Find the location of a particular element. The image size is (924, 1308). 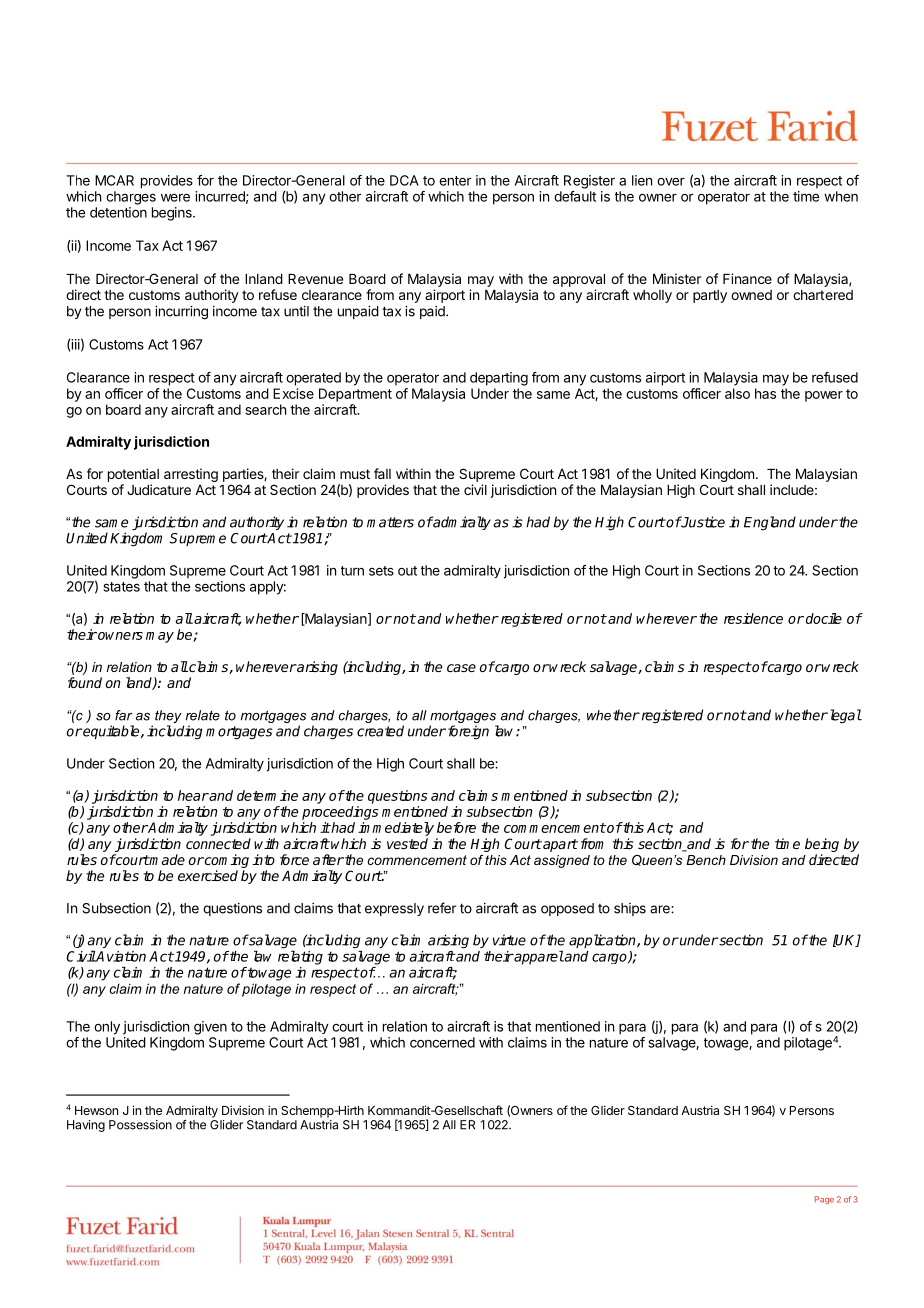

begins is located at coordinates (173, 214).
